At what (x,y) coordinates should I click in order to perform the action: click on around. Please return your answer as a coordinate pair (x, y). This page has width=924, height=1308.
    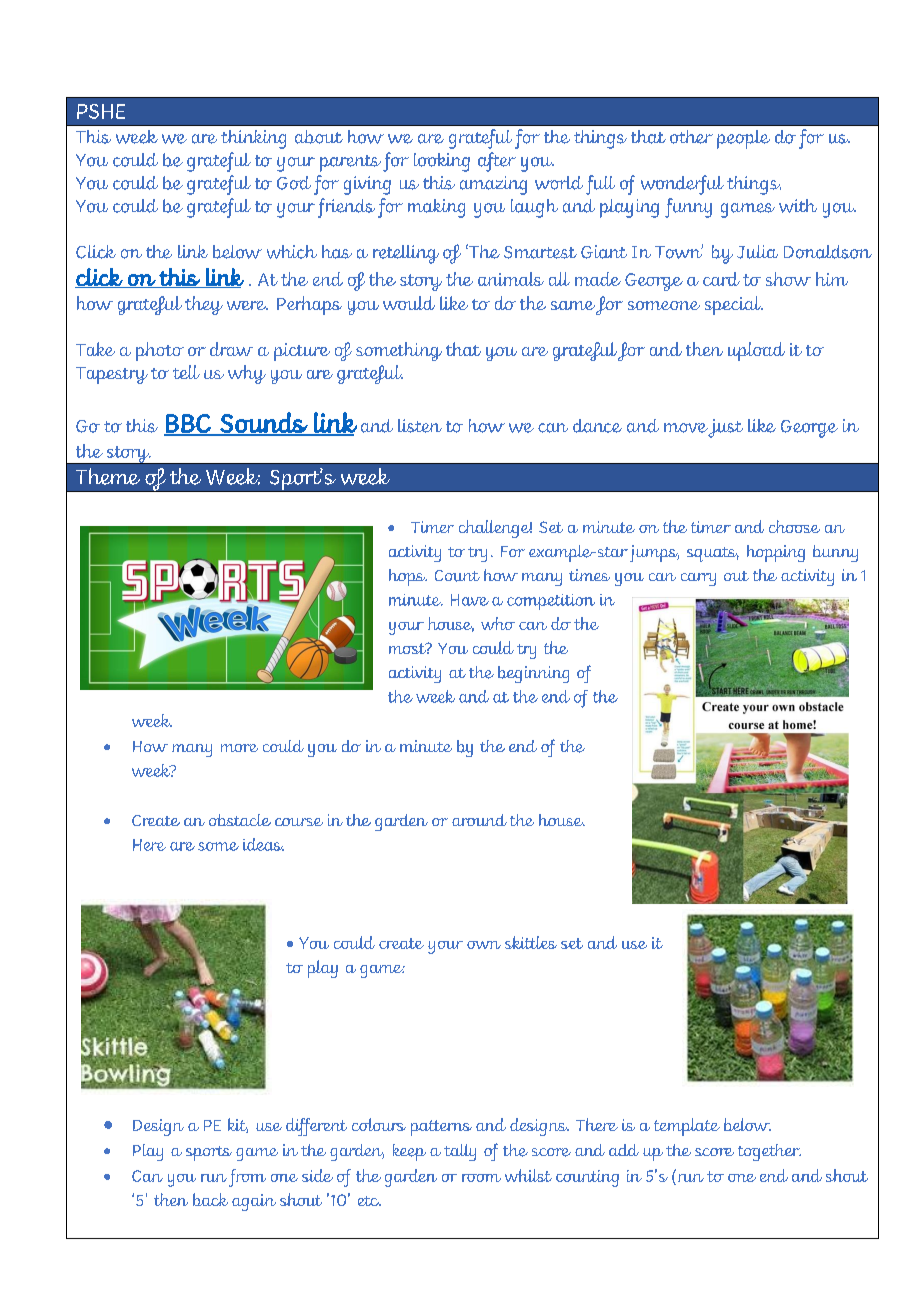
    Looking at the image, I should click on (479, 820).
